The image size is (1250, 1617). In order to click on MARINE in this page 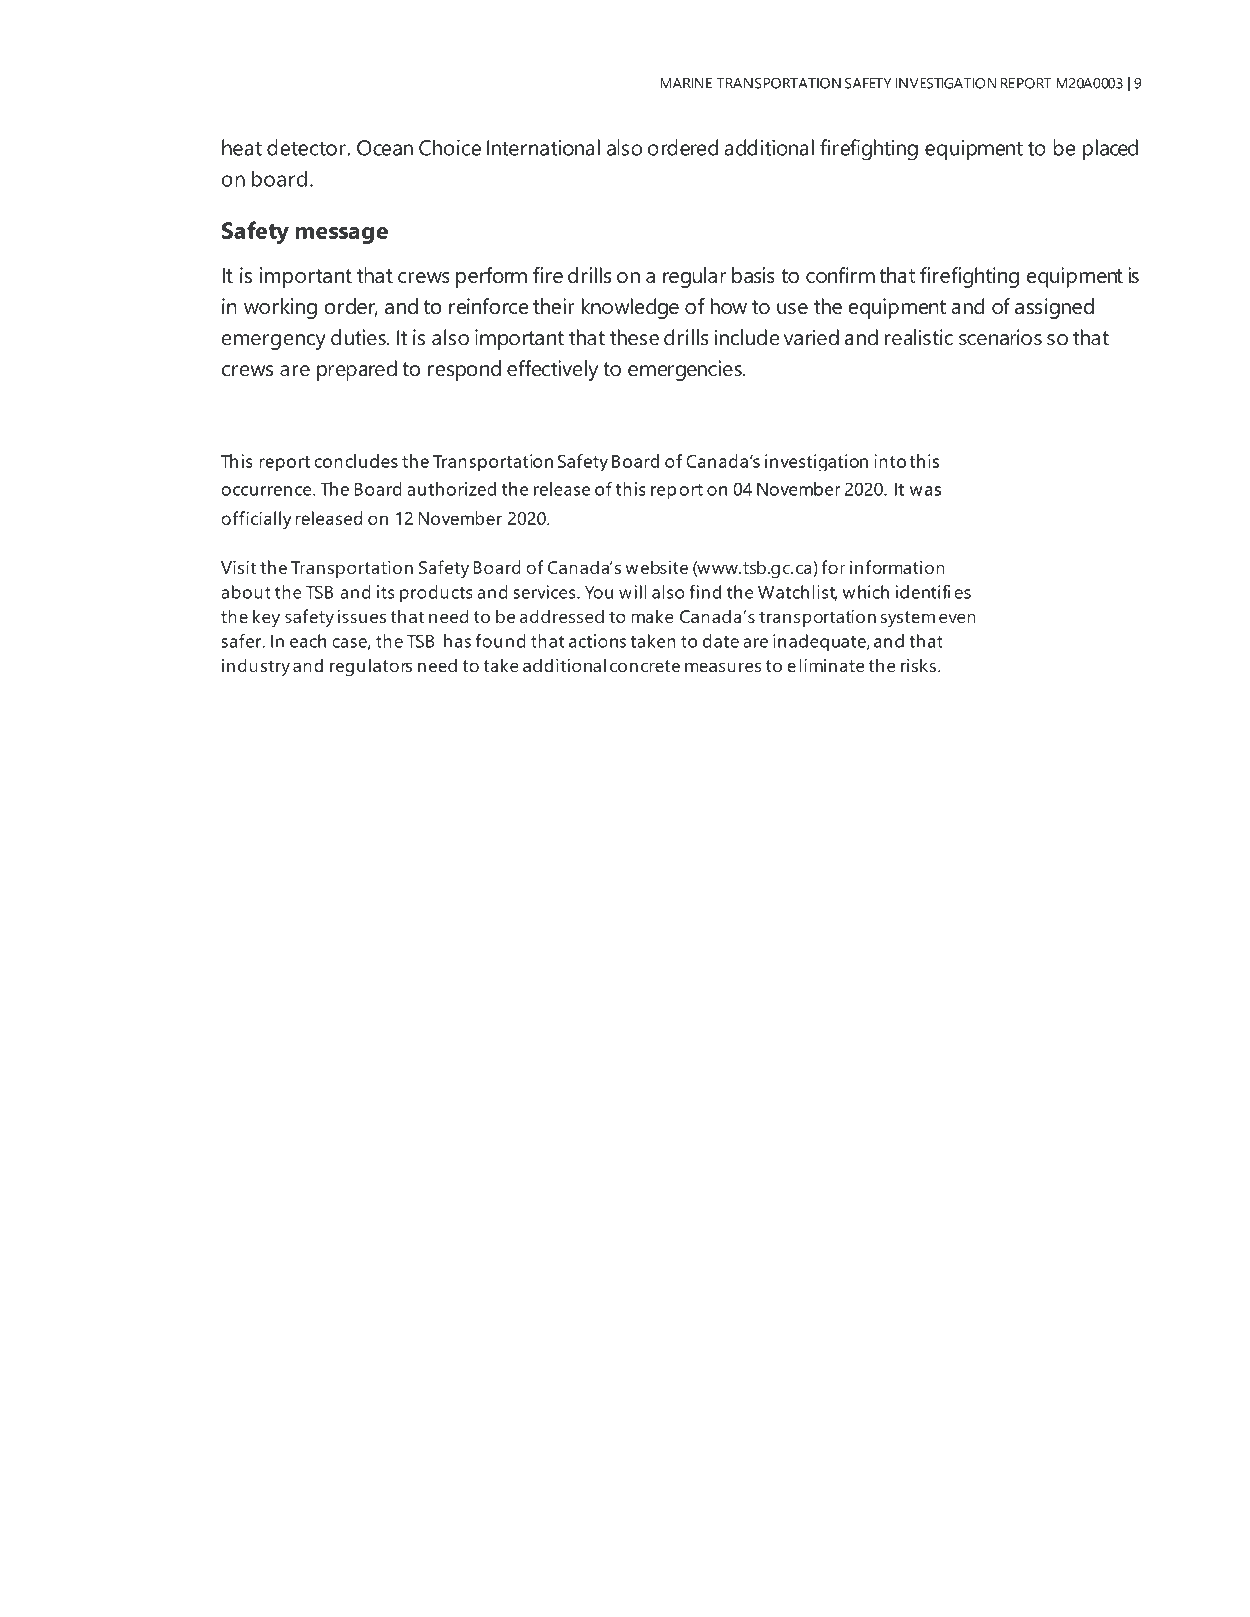, I will do `click(686, 83)`.
